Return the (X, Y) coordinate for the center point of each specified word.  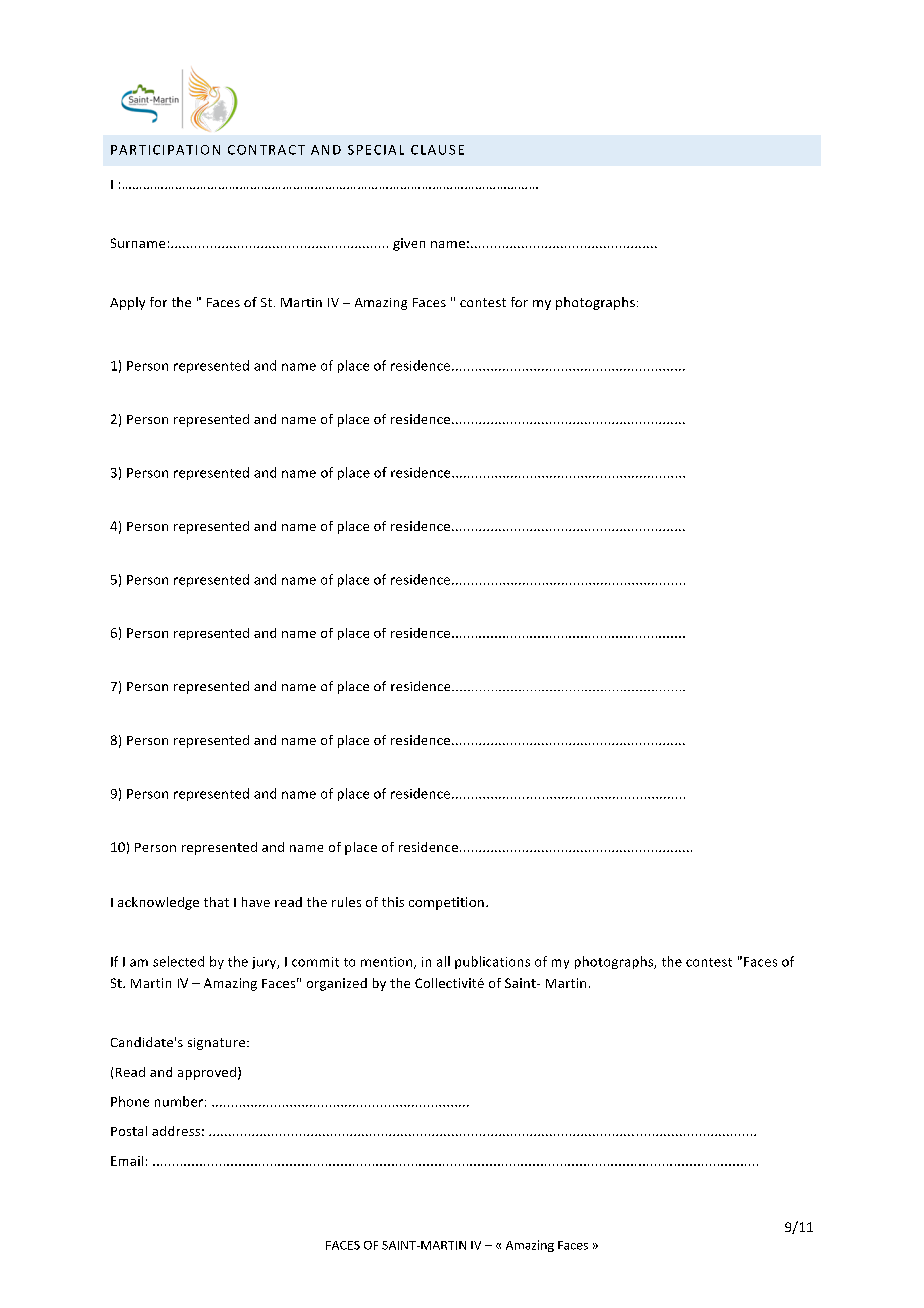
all (443, 961)
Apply (127, 303)
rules (346, 902)
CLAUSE (437, 150)
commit (315, 962)
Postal (129, 1131)
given (409, 244)
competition (446, 903)
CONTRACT (266, 150)
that (216, 902)
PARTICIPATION (165, 150)
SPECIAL (376, 150)
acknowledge (158, 903)
